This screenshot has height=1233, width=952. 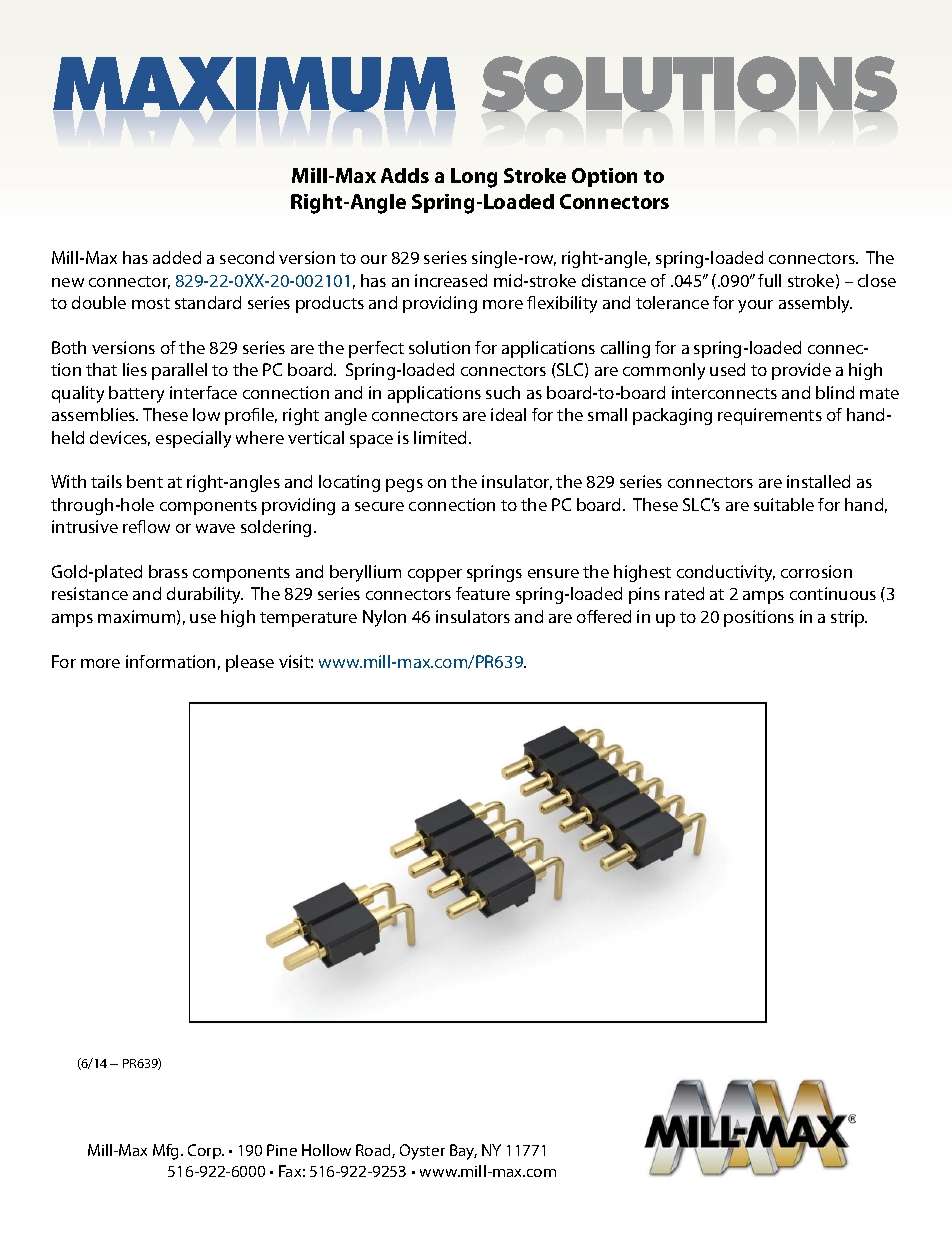 What do you see at coordinates (849, 618) in the screenshot?
I see `strip` at bounding box center [849, 618].
